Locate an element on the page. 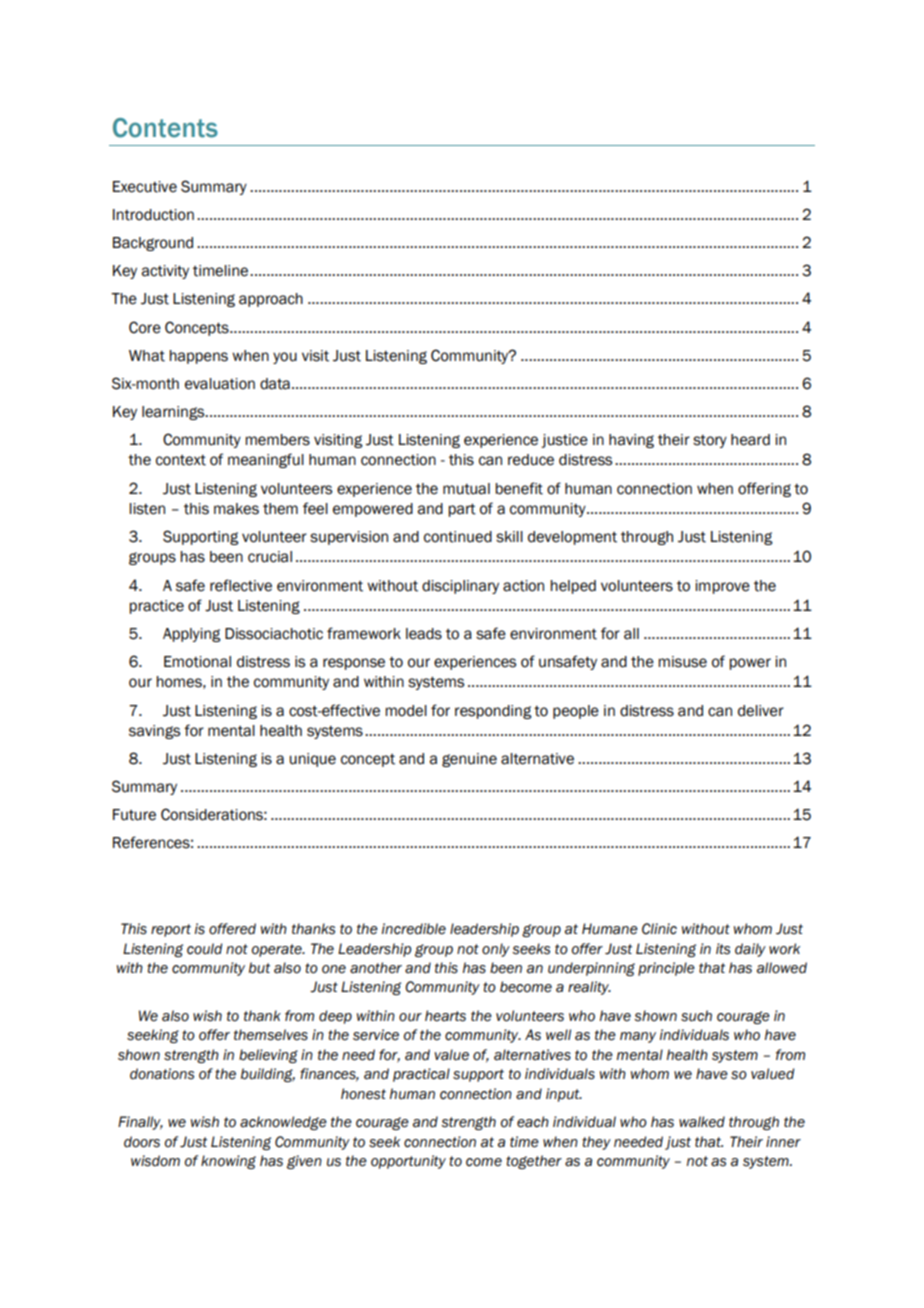  story is located at coordinates (710, 441).
